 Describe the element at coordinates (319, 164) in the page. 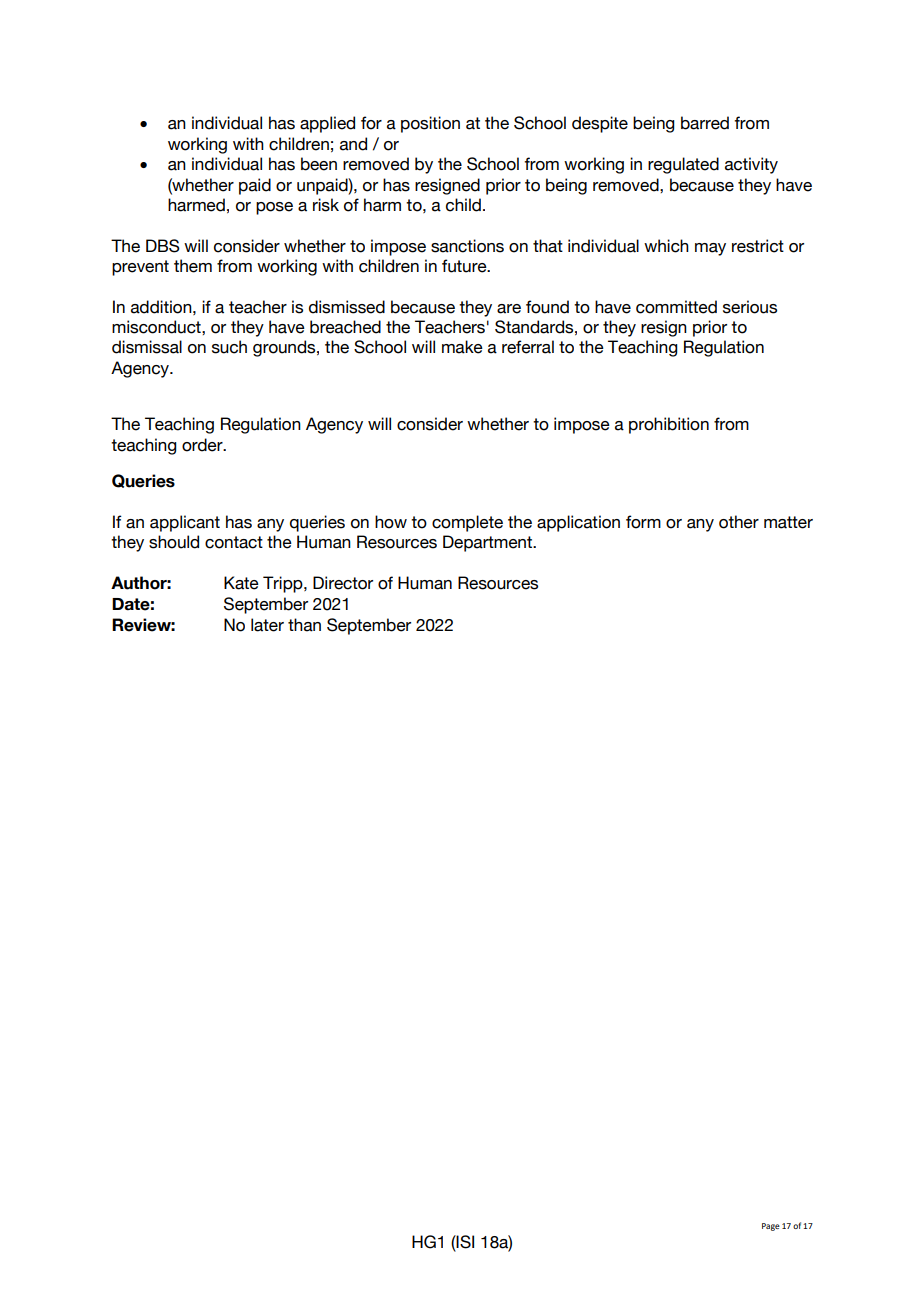

I see `been` at that location.
